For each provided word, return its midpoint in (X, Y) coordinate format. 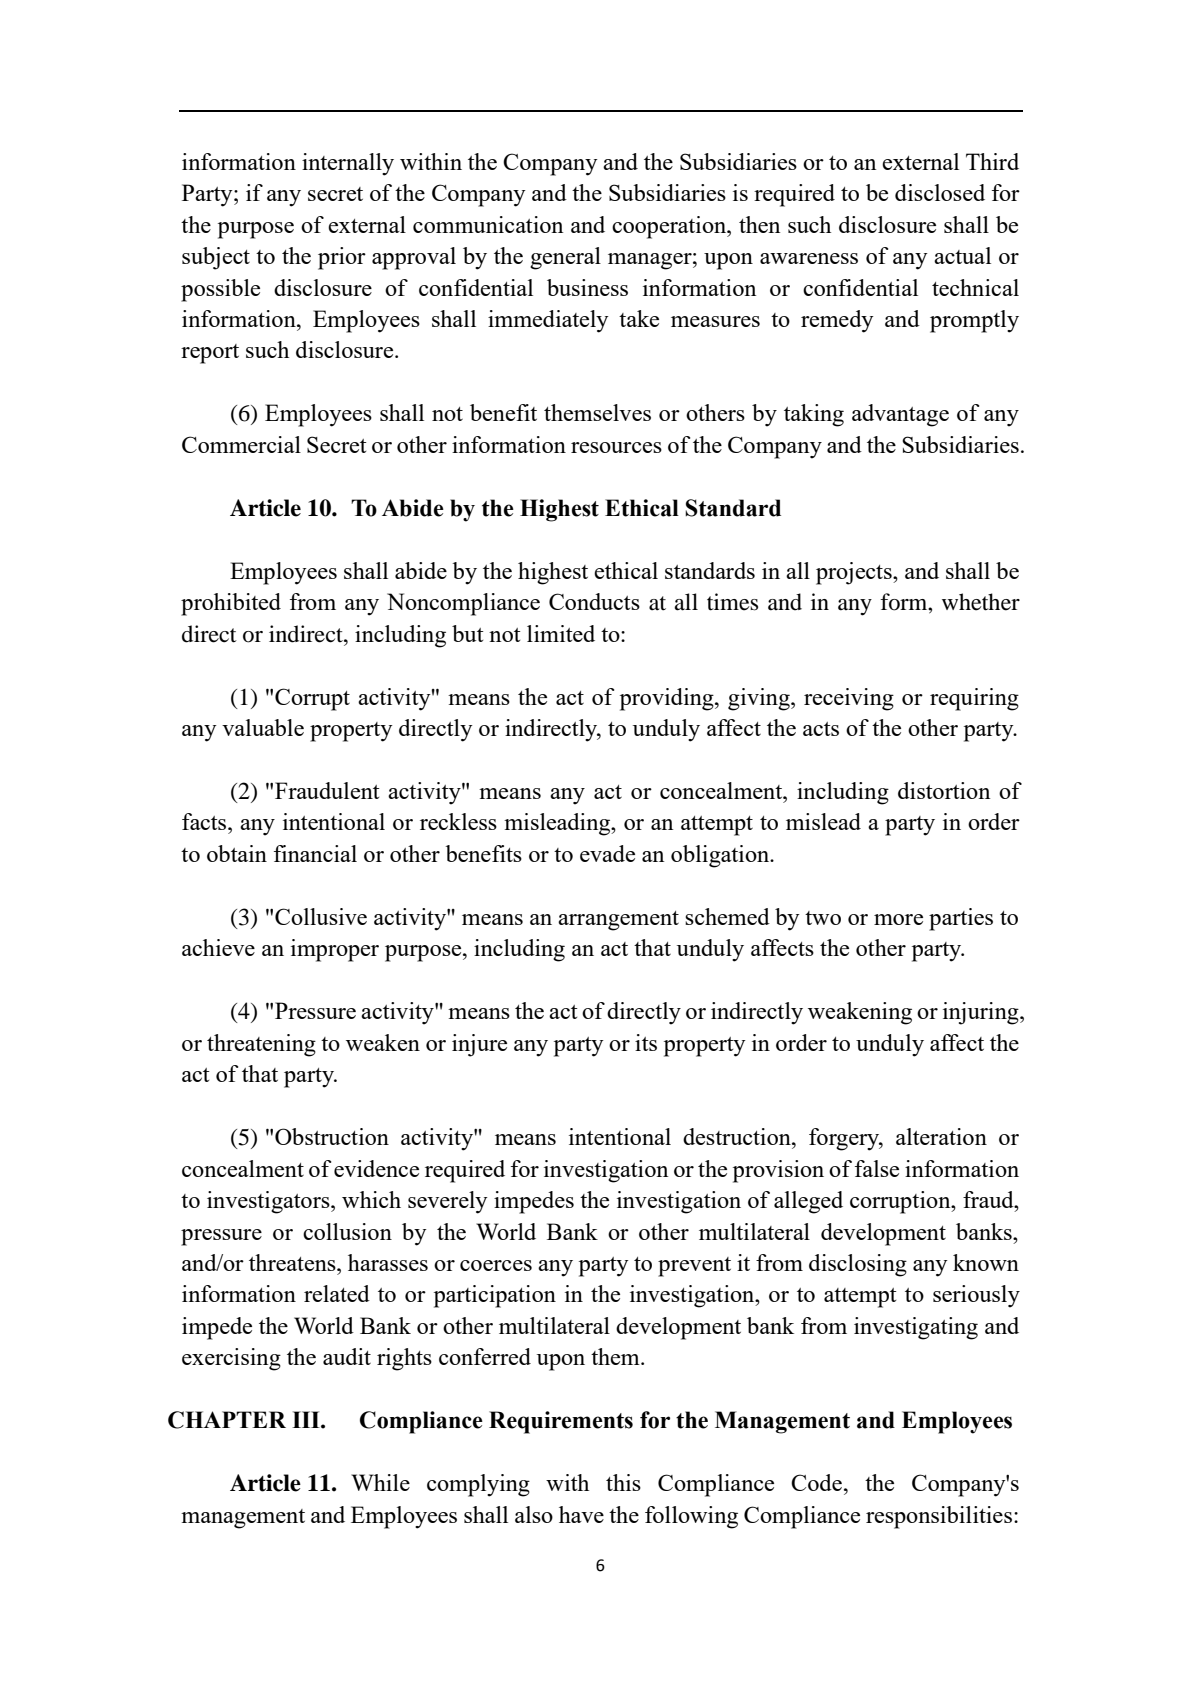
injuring (982, 1013)
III (307, 1419)
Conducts (594, 601)
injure (479, 1045)
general (565, 258)
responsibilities (939, 1517)
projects (855, 573)
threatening (261, 1045)
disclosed (940, 192)
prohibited (231, 604)
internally (348, 164)
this (623, 1482)
